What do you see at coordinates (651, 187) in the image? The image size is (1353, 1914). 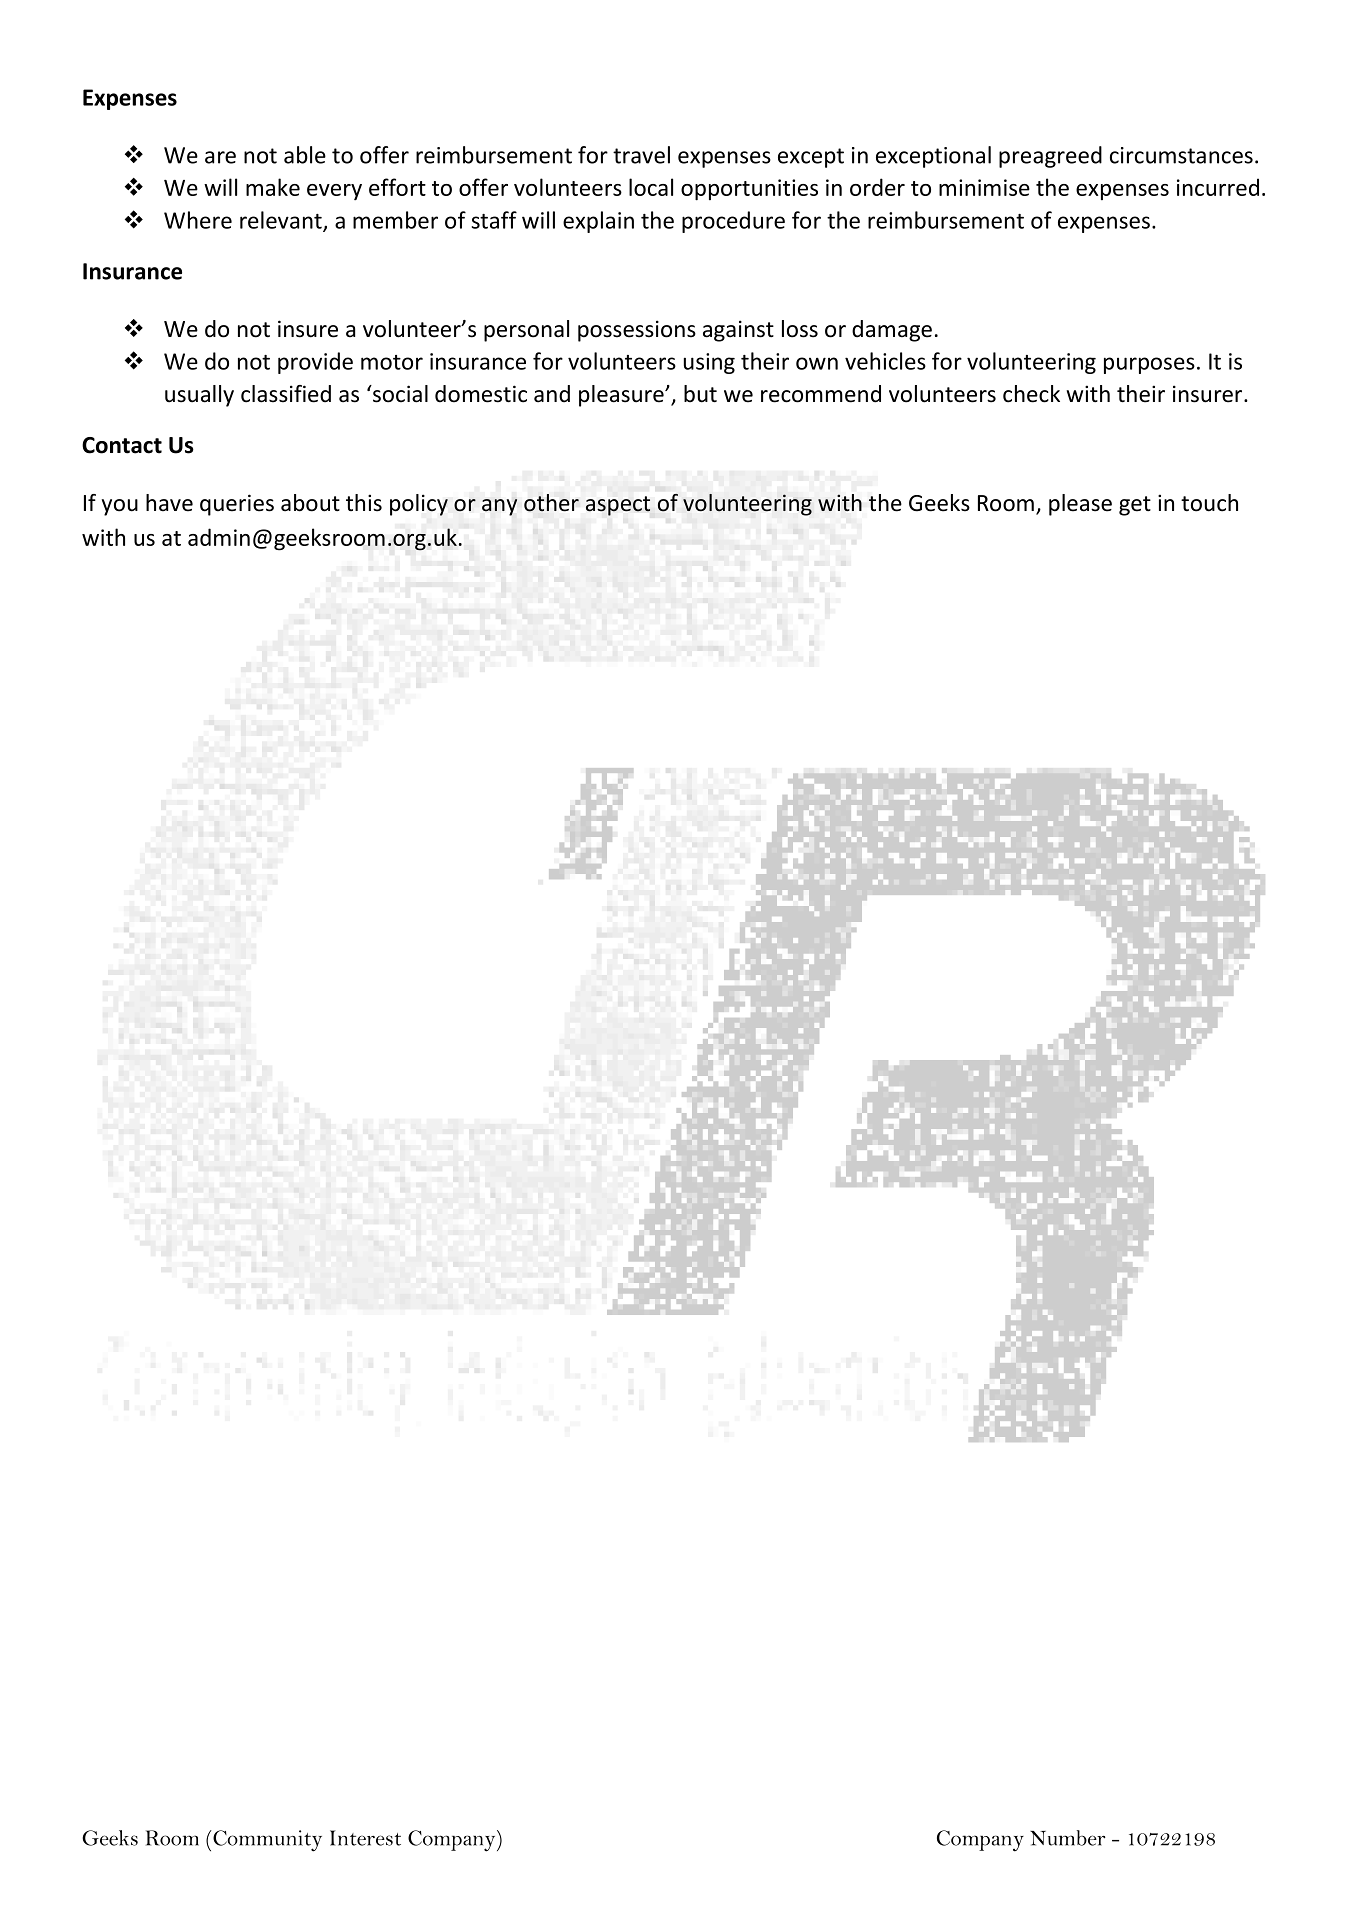 I see `local` at bounding box center [651, 187].
